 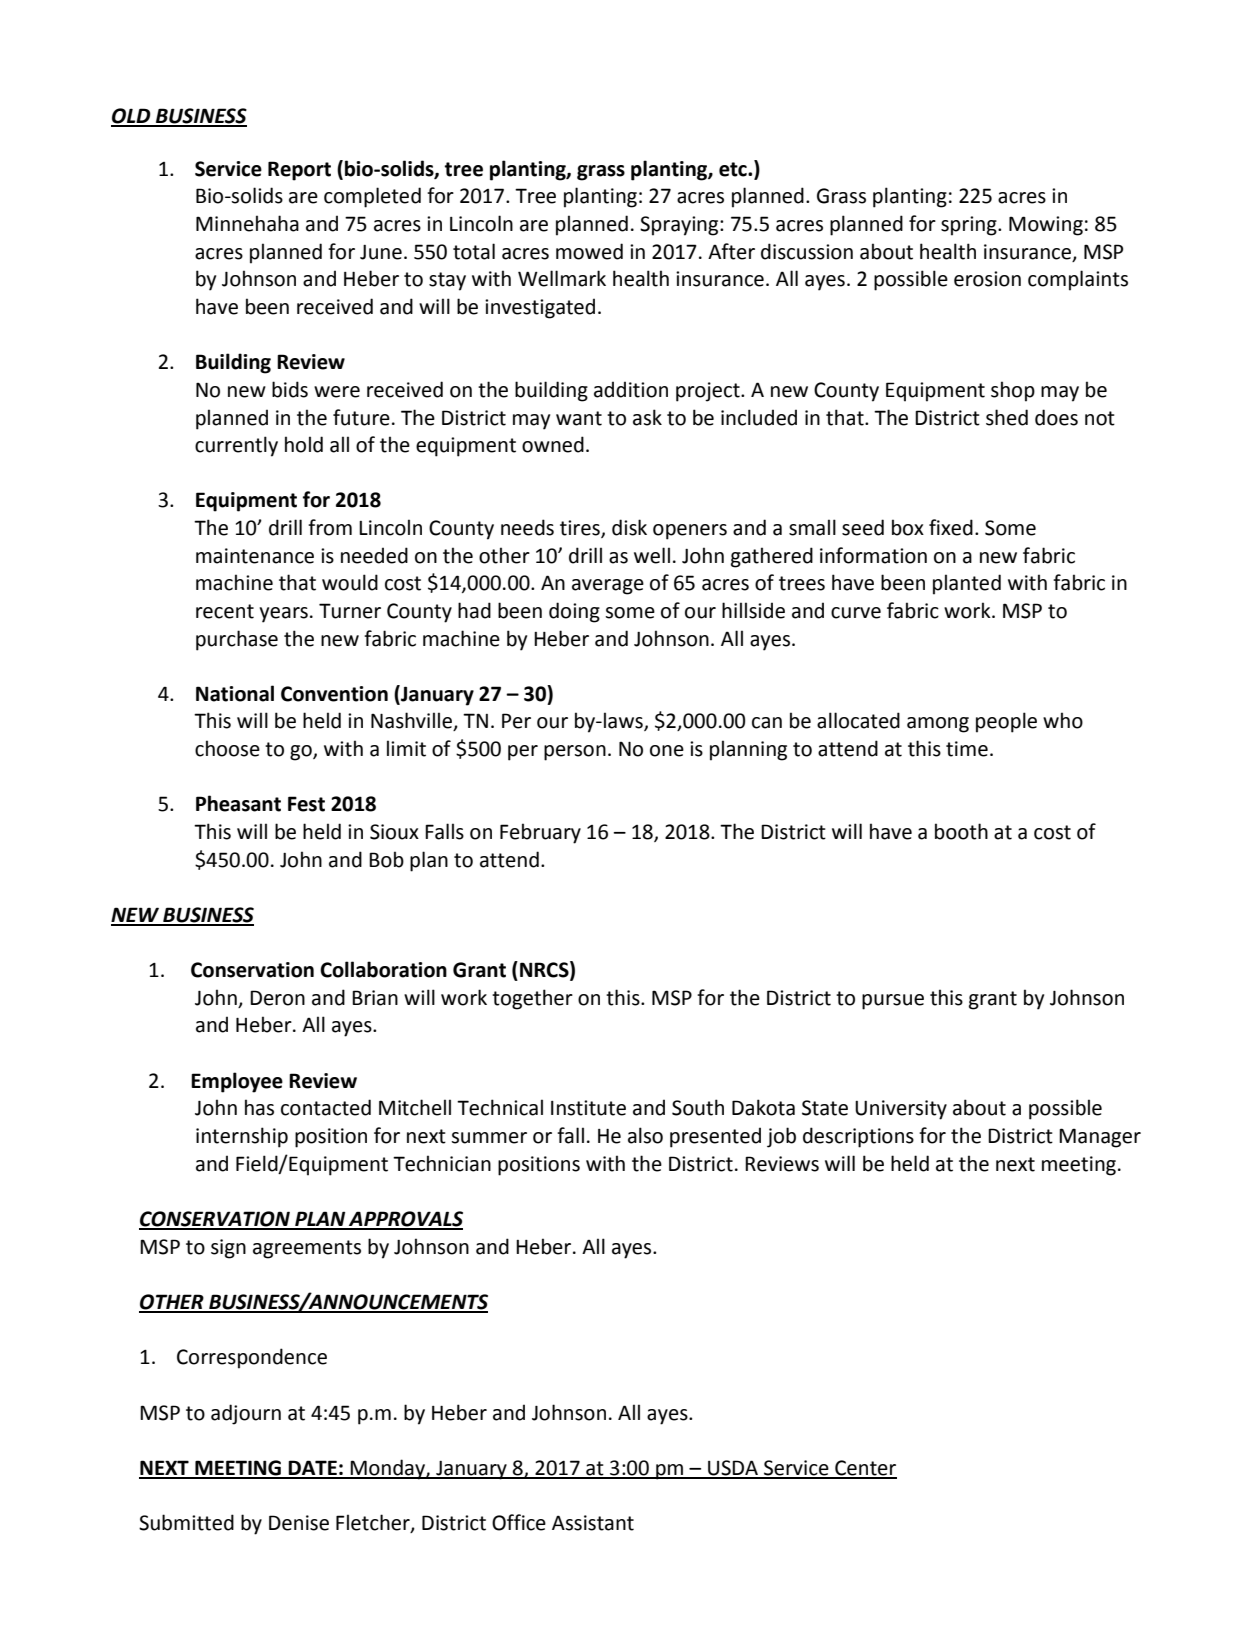 I want to click on Assistant, so click(x=593, y=1523).
